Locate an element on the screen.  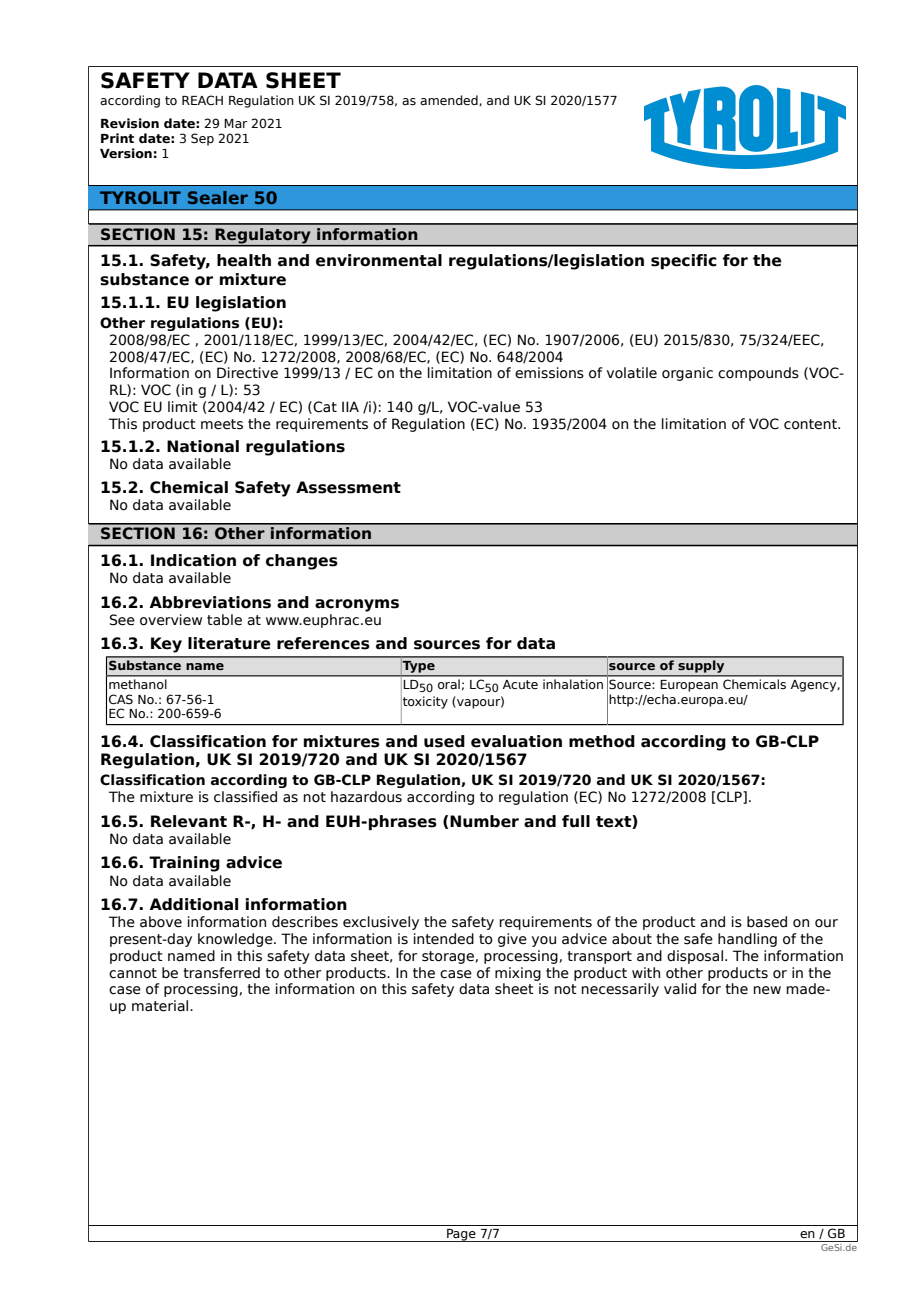
Assessment is located at coordinates (348, 487).
